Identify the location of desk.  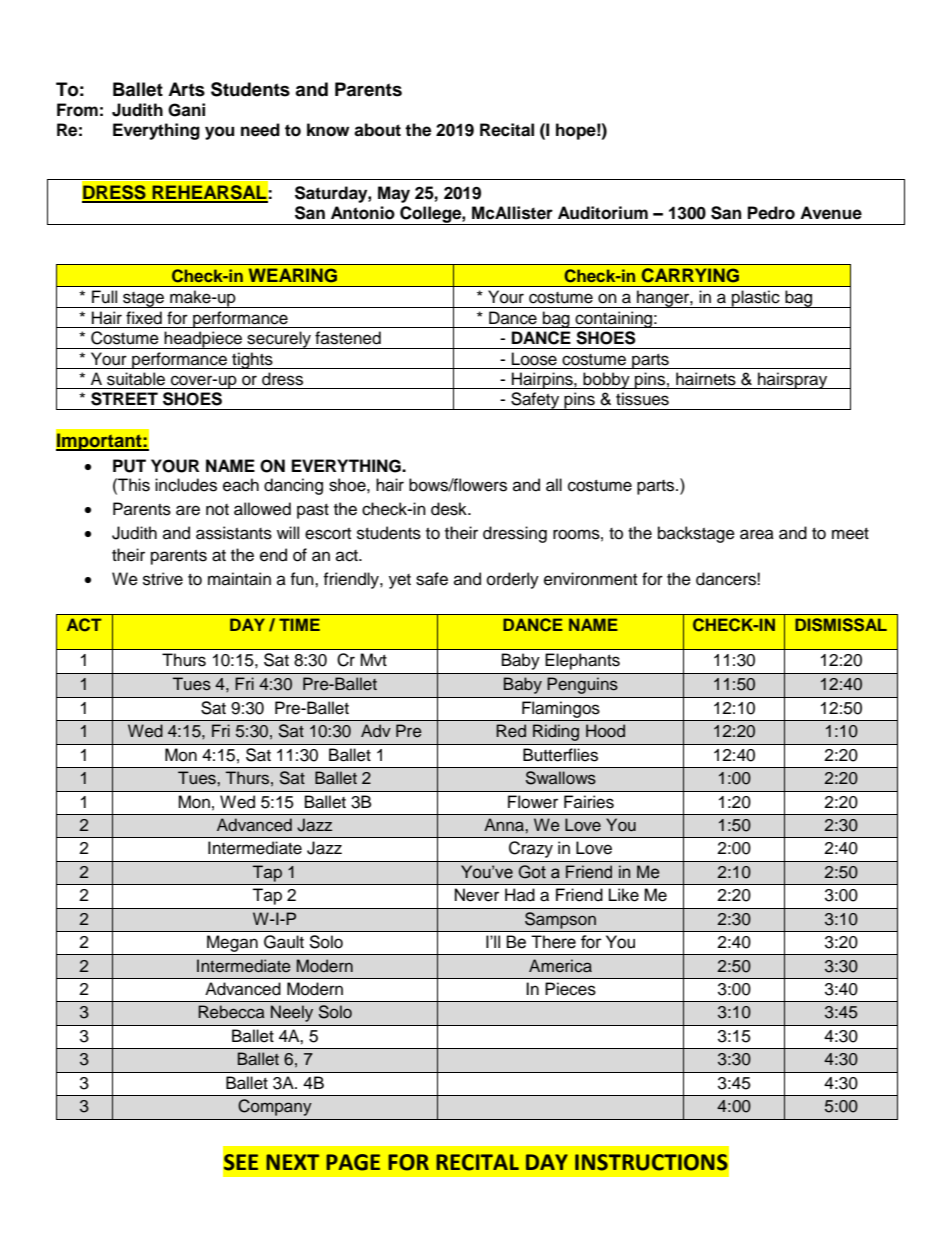
(450, 509).
